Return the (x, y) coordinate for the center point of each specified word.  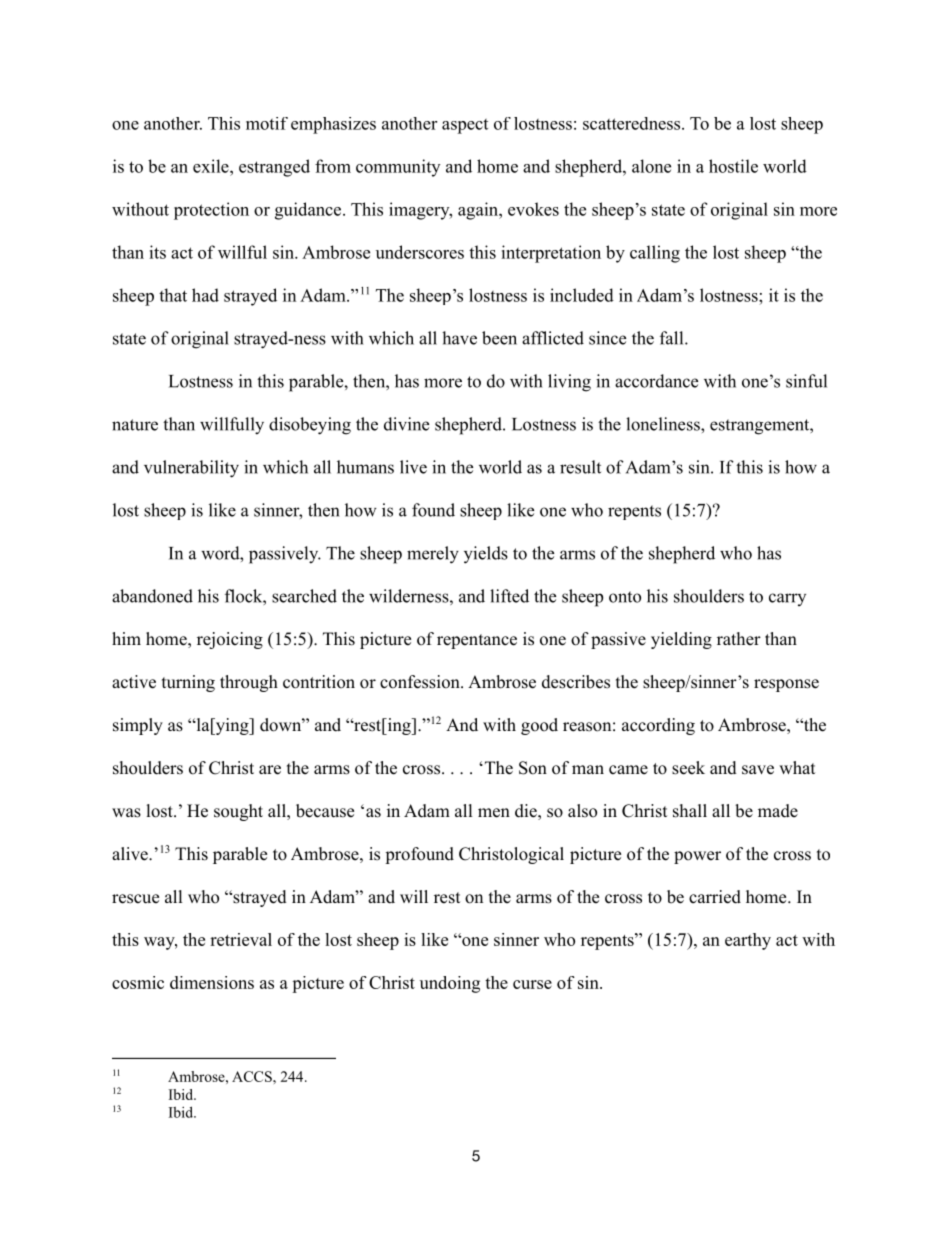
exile (212, 166)
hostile (733, 166)
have (459, 338)
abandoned (152, 596)
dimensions (212, 982)
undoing (450, 984)
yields (486, 555)
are (270, 770)
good (539, 726)
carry (787, 599)
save (758, 770)
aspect (465, 126)
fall (673, 338)
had (205, 295)
